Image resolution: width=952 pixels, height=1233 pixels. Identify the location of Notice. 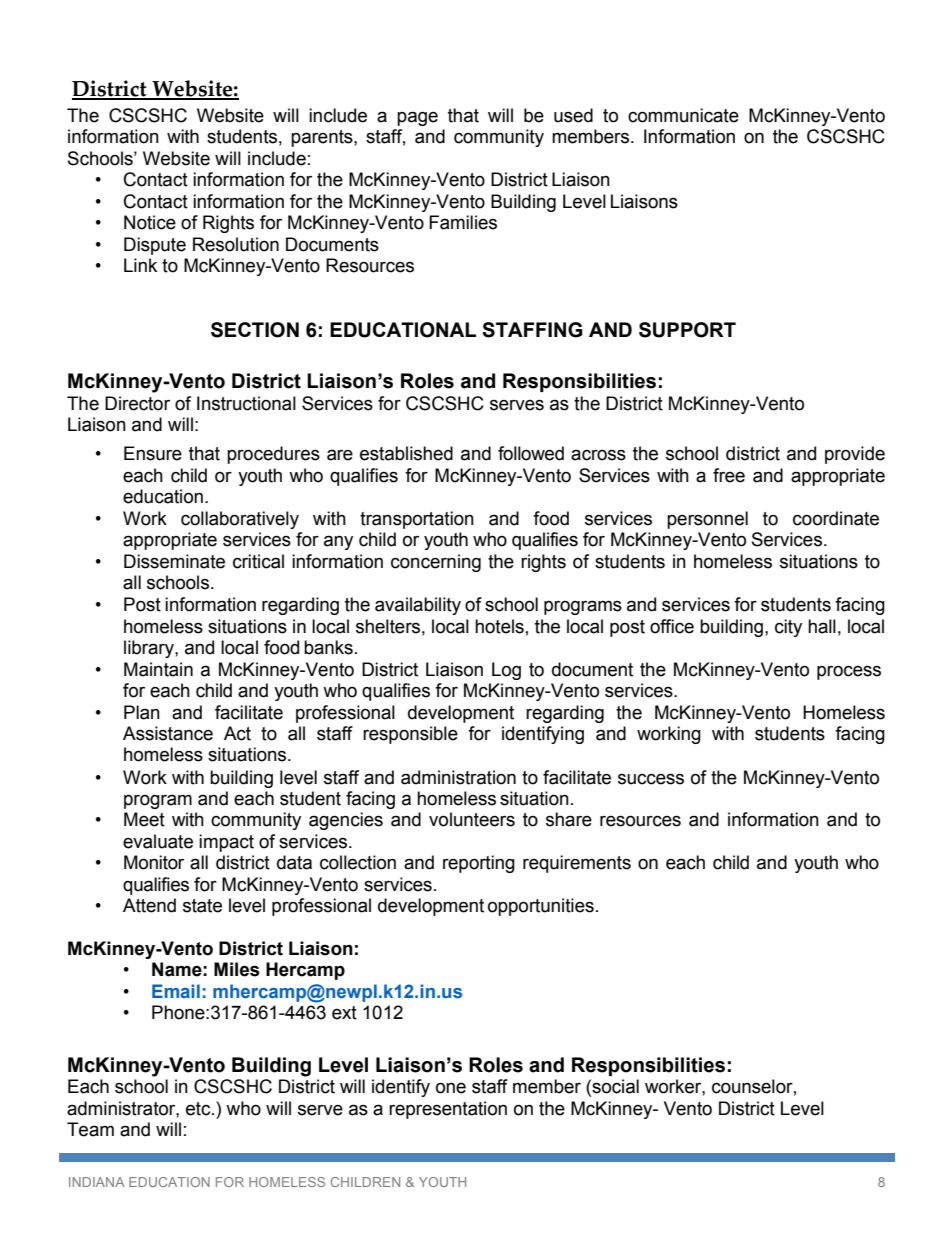
(150, 222).
